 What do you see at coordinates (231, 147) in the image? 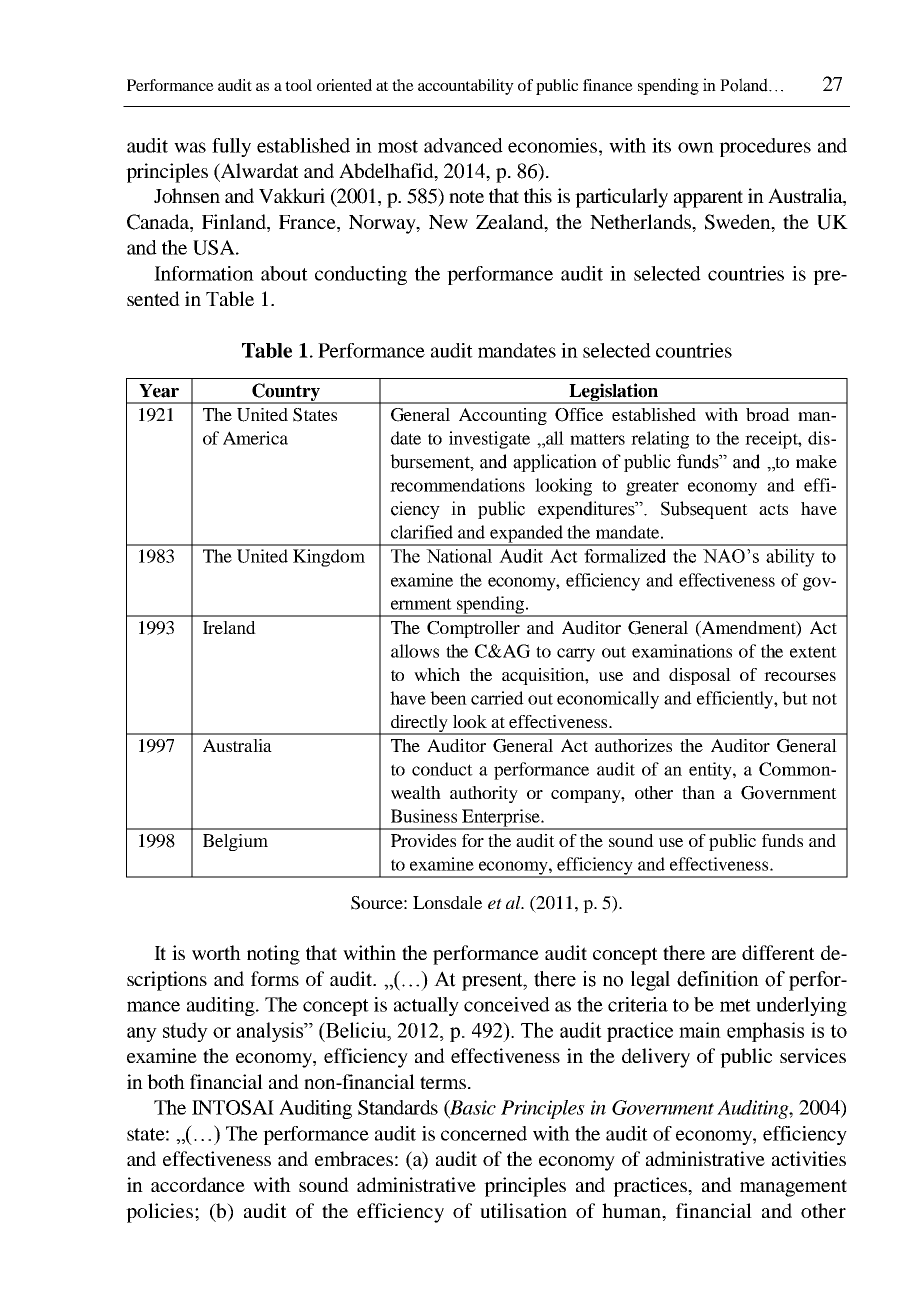
I see `fully` at bounding box center [231, 147].
